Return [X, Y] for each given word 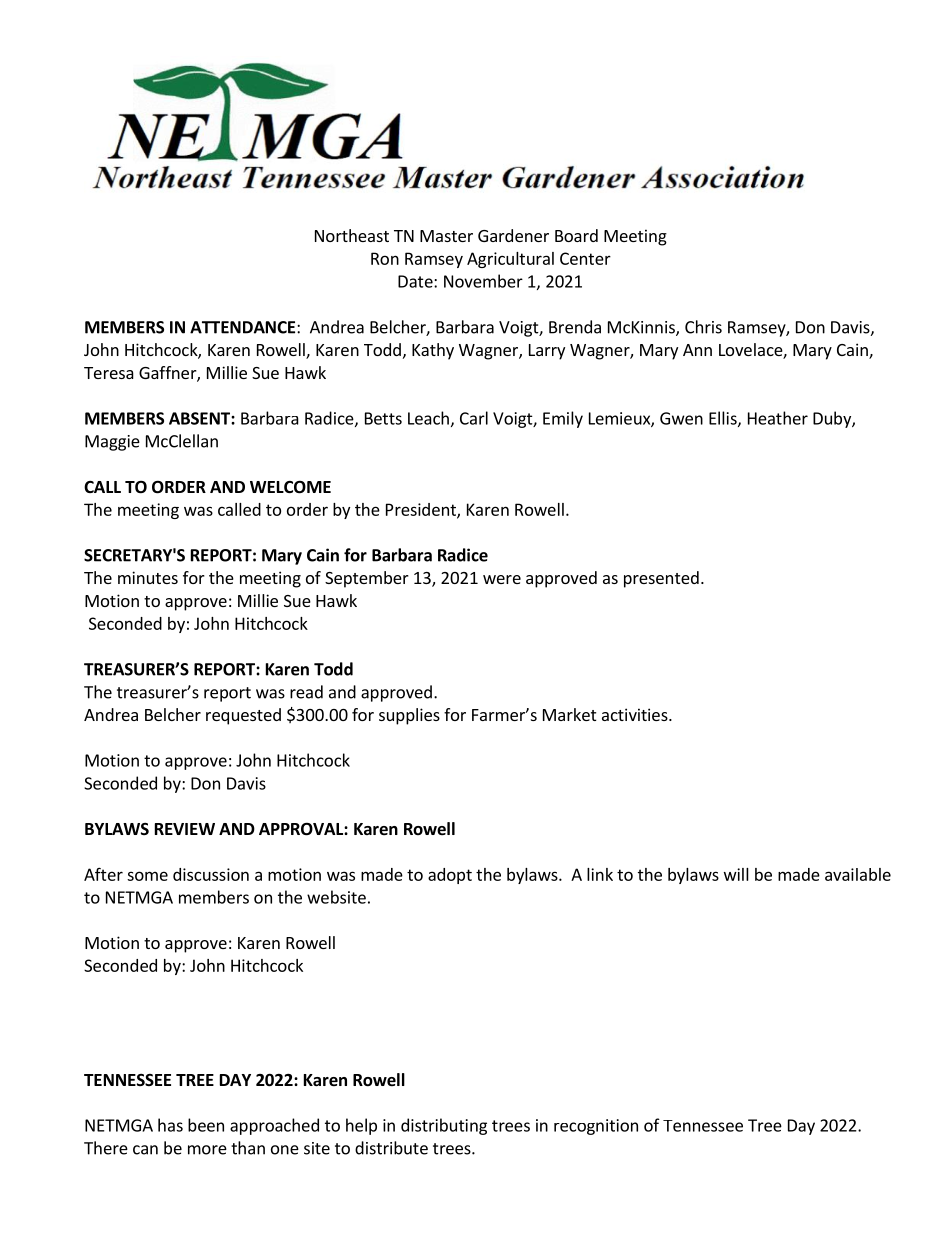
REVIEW [185, 829]
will [736, 874]
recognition [596, 1127]
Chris [703, 327]
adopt [450, 876]
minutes [148, 577]
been [206, 1125]
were [502, 579]
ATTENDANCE [242, 327]
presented [661, 579]
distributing [444, 1126]
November [483, 281]
